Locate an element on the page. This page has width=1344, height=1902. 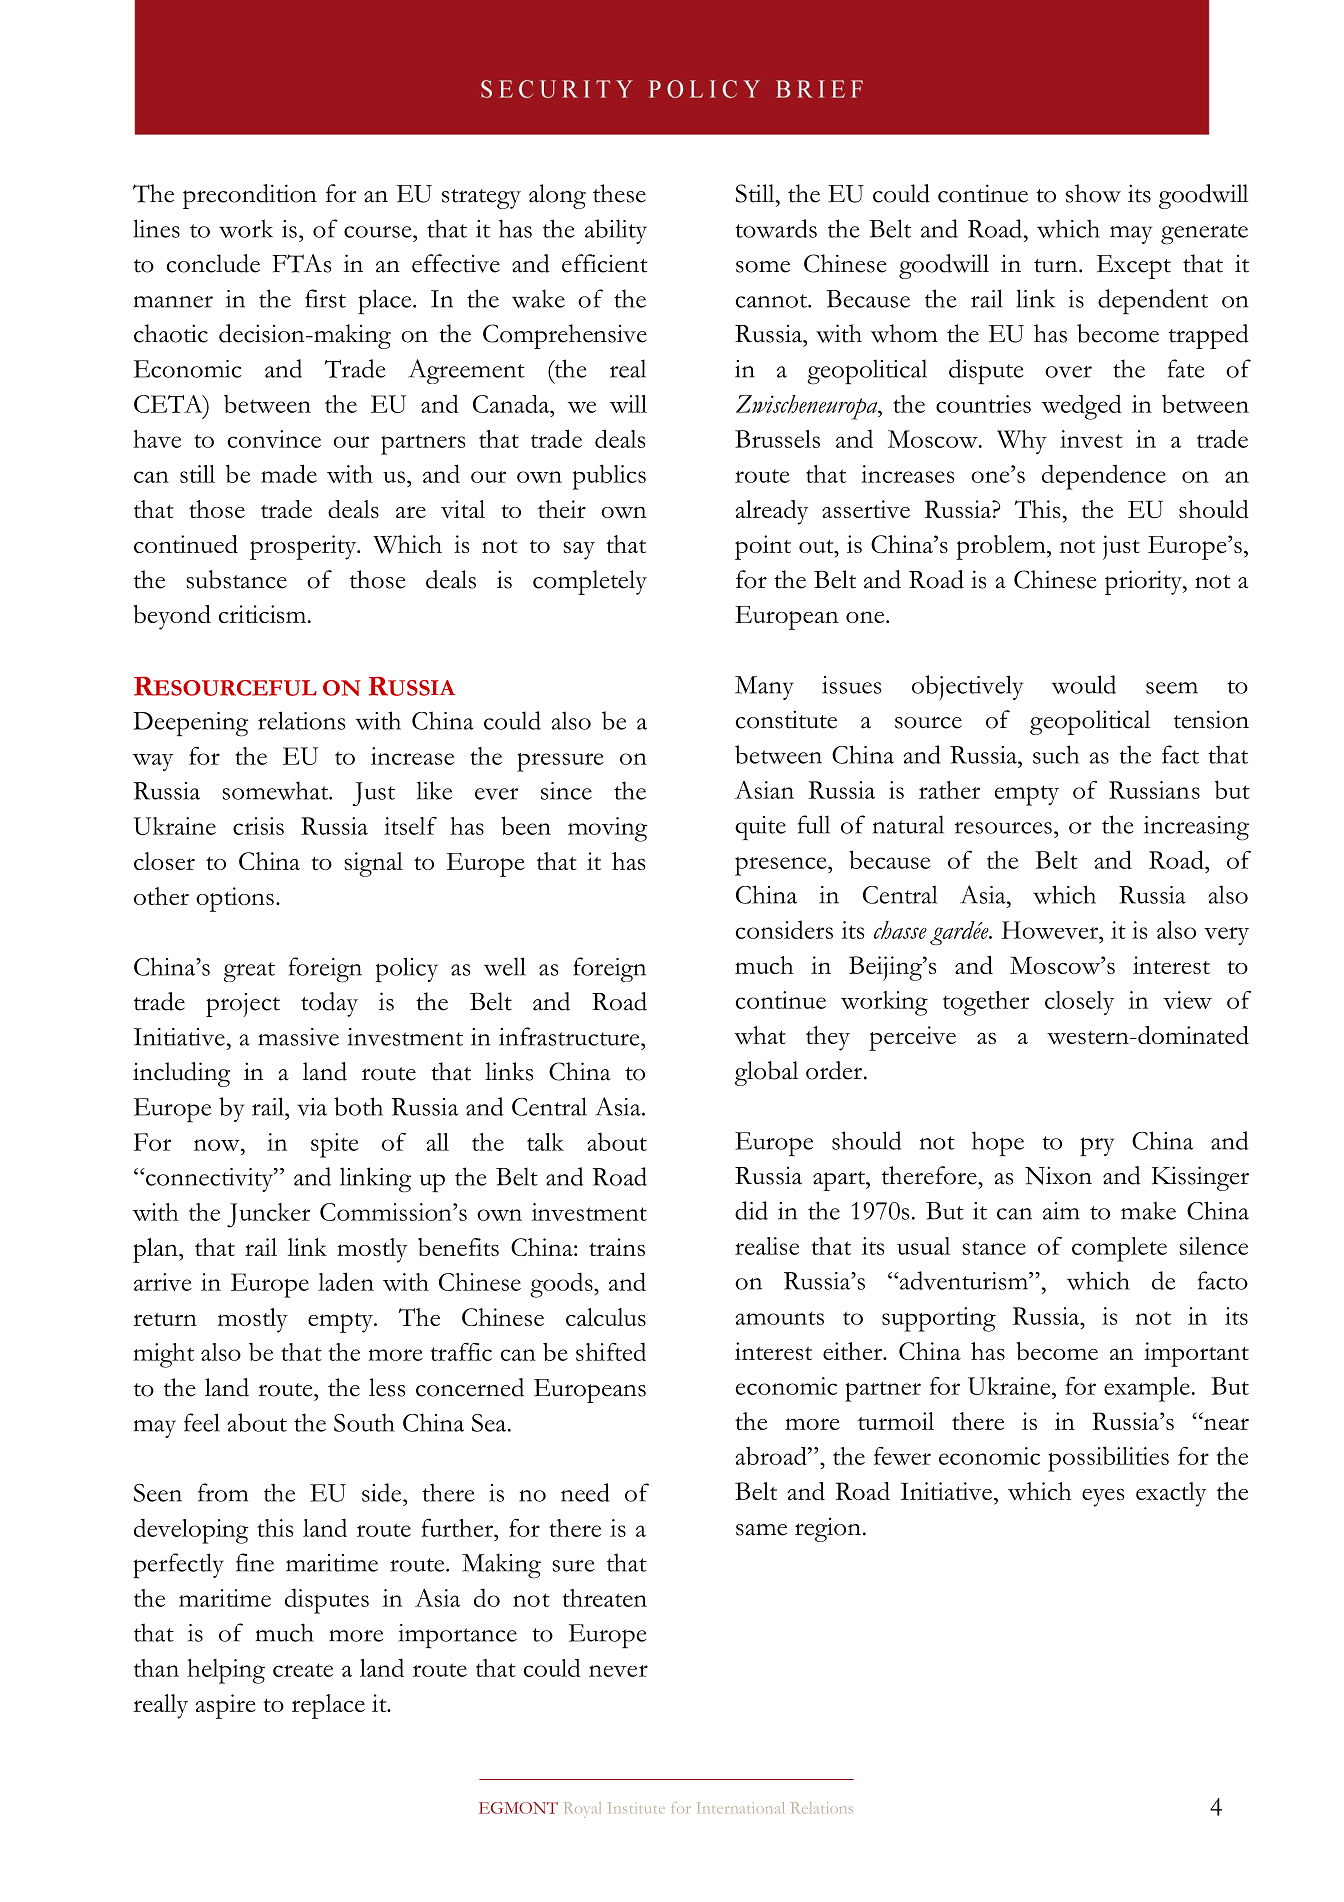
aspire is located at coordinates (225, 1706).
